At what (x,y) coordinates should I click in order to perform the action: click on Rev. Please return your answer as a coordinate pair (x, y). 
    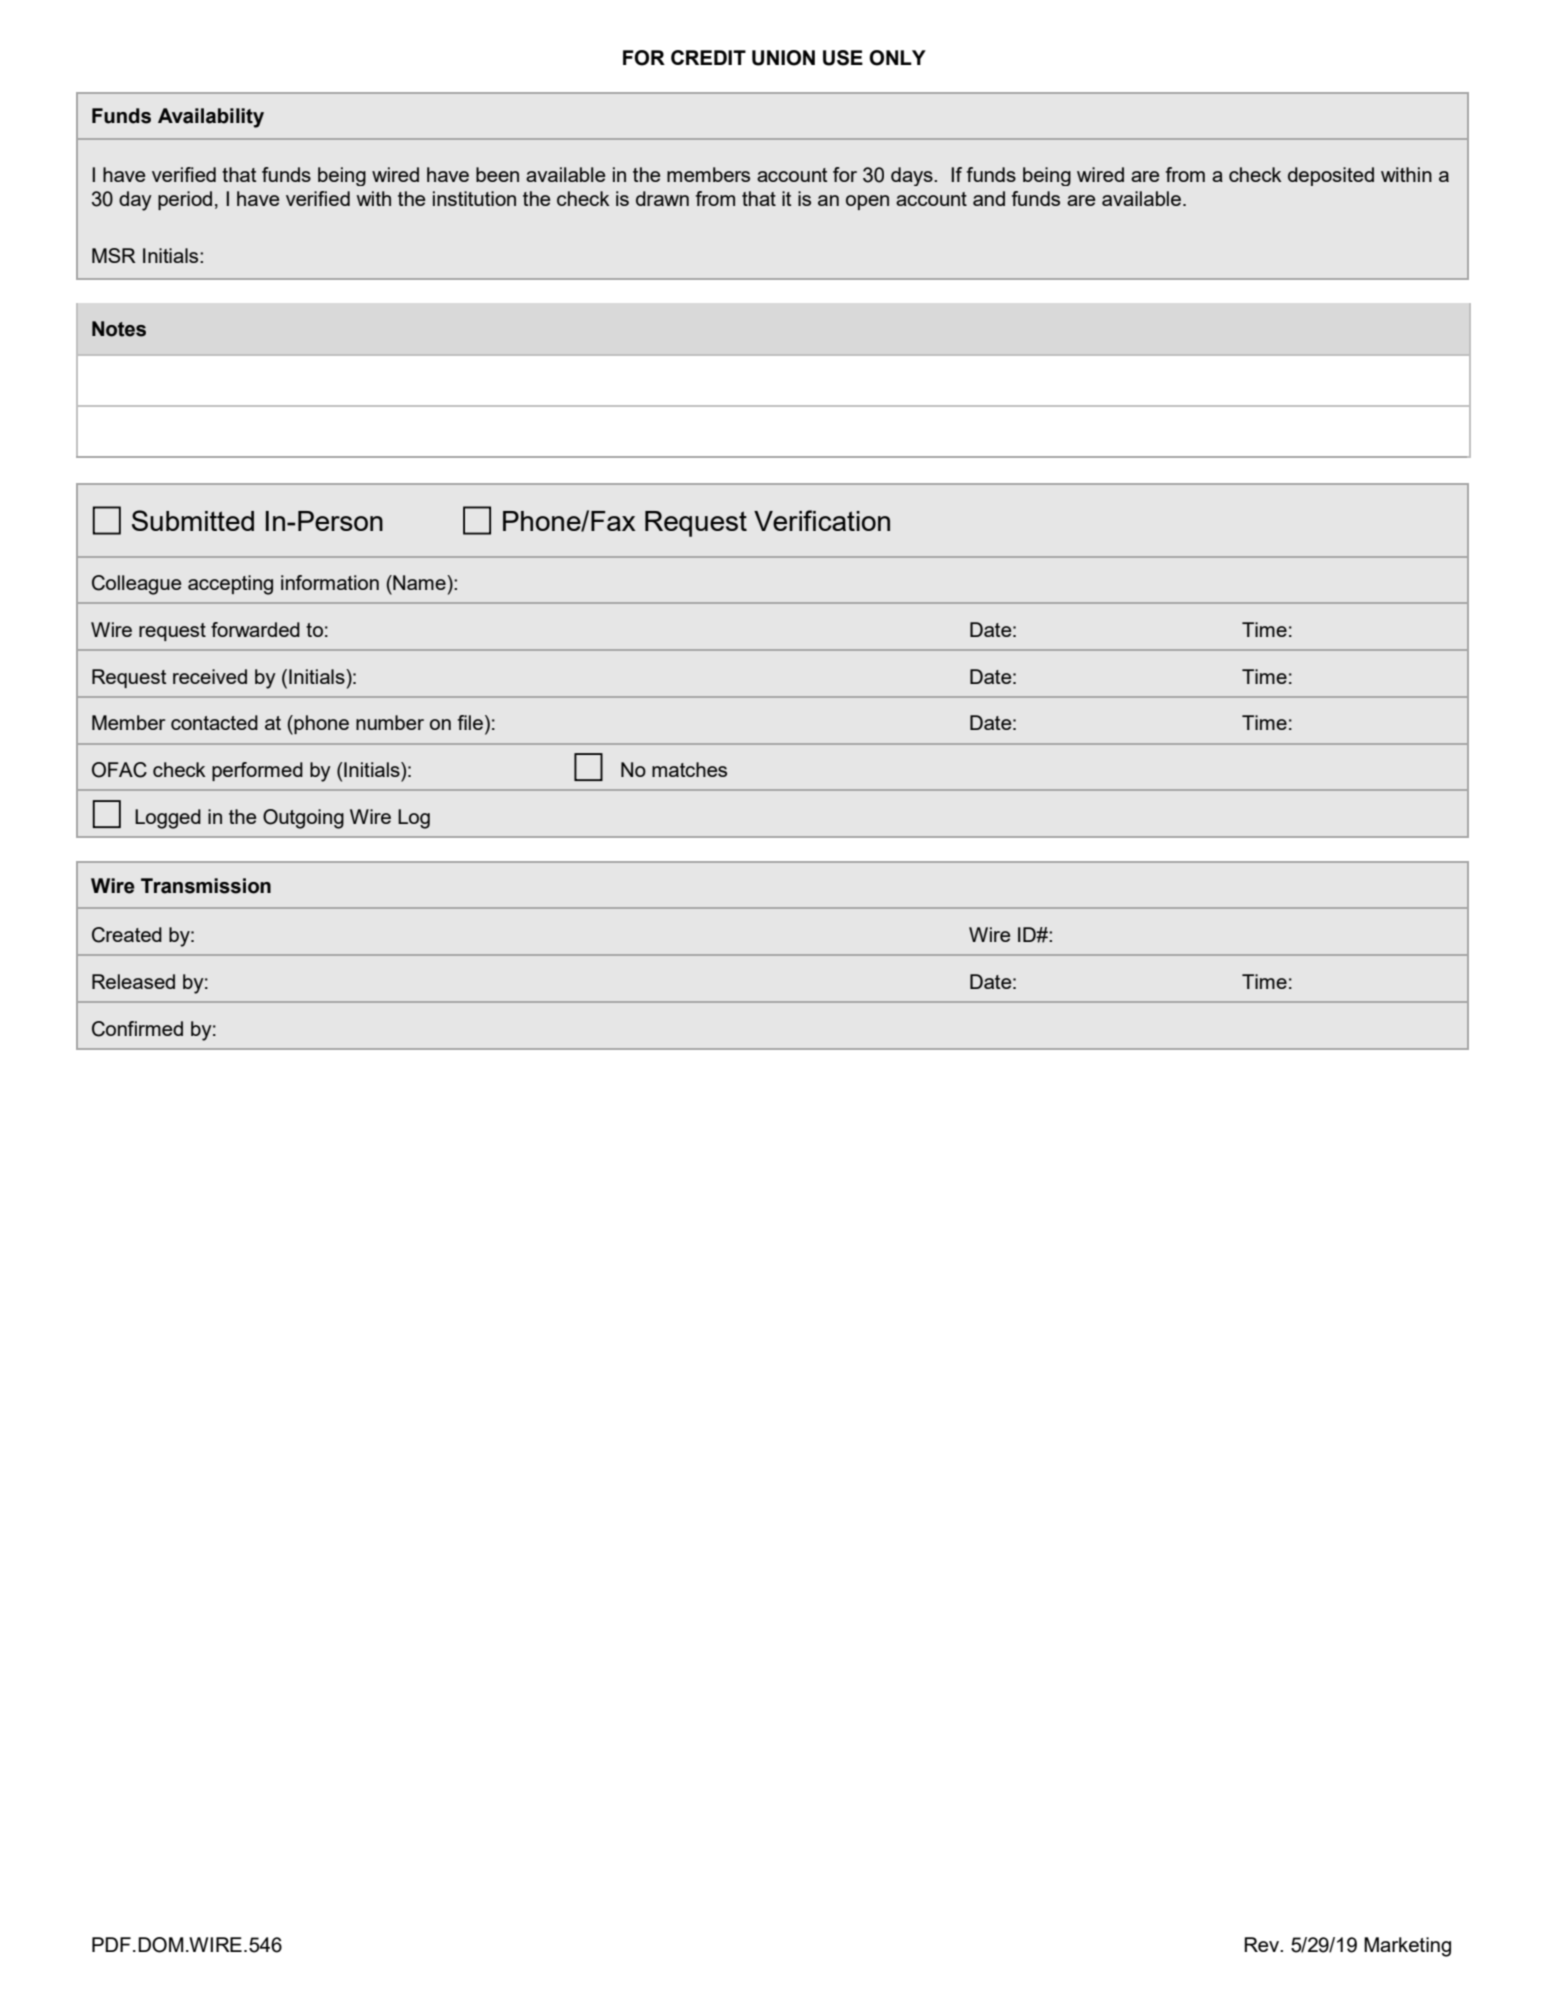
    Looking at the image, I should click on (1263, 1944).
